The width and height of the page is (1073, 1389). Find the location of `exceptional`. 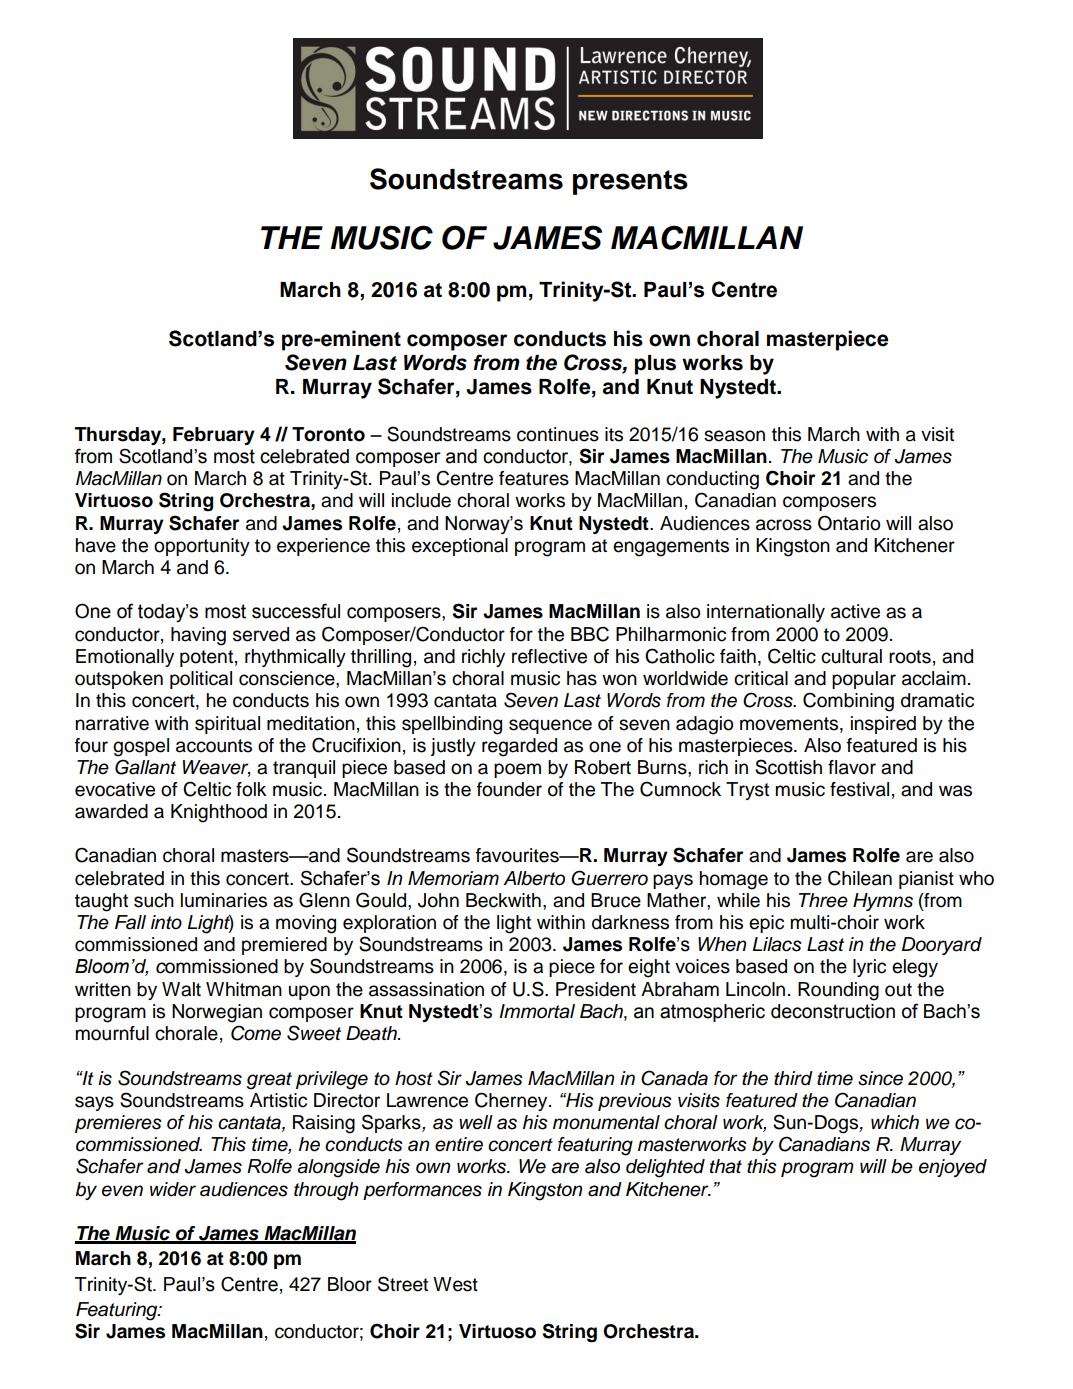

exceptional is located at coordinates (460, 547).
